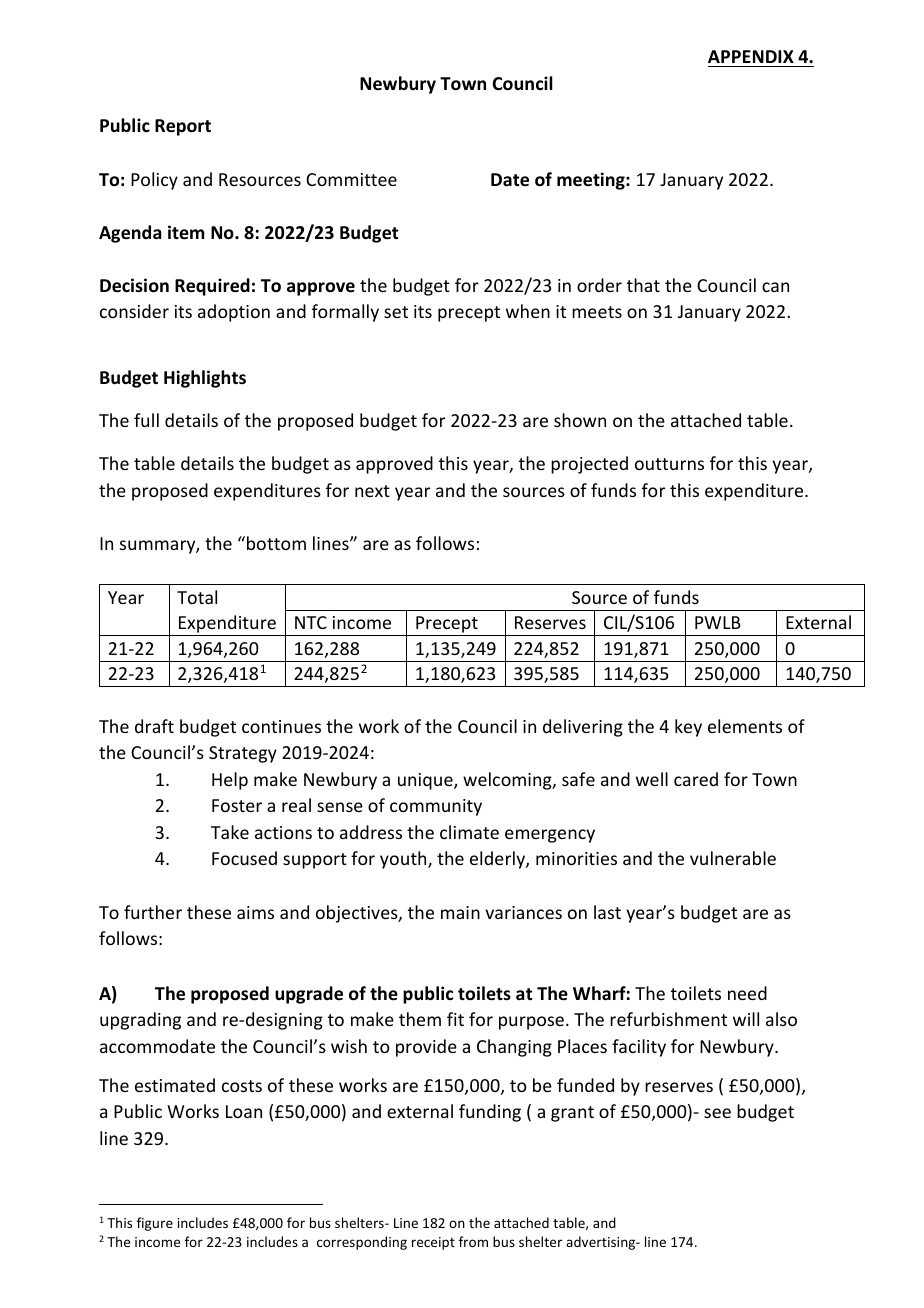 The height and width of the image is (1308, 924). Describe the element at coordinates (351, 179) in the image. I see `Committee` at that location.
